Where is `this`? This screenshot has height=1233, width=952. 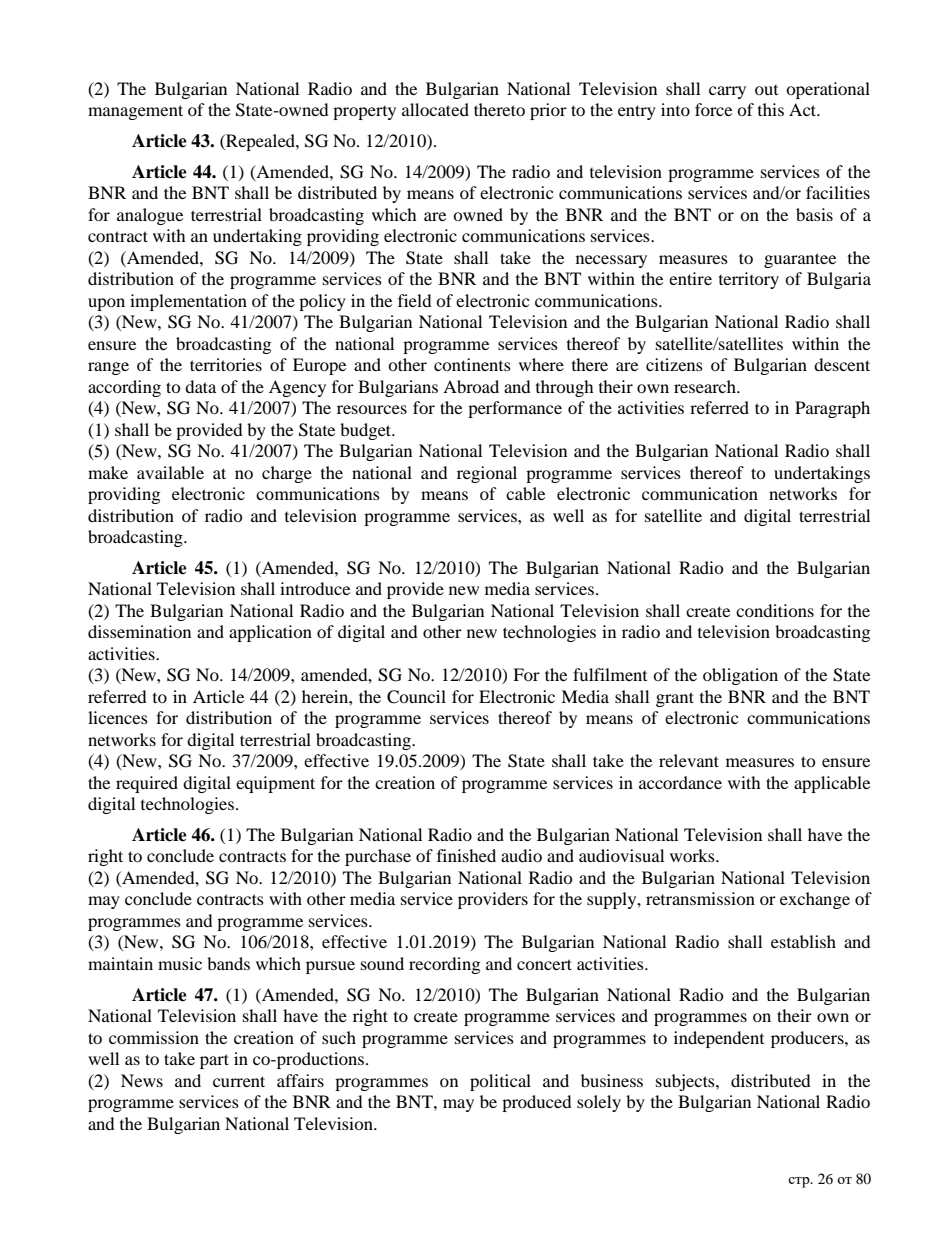
this is located at coordinates (771, 109).
